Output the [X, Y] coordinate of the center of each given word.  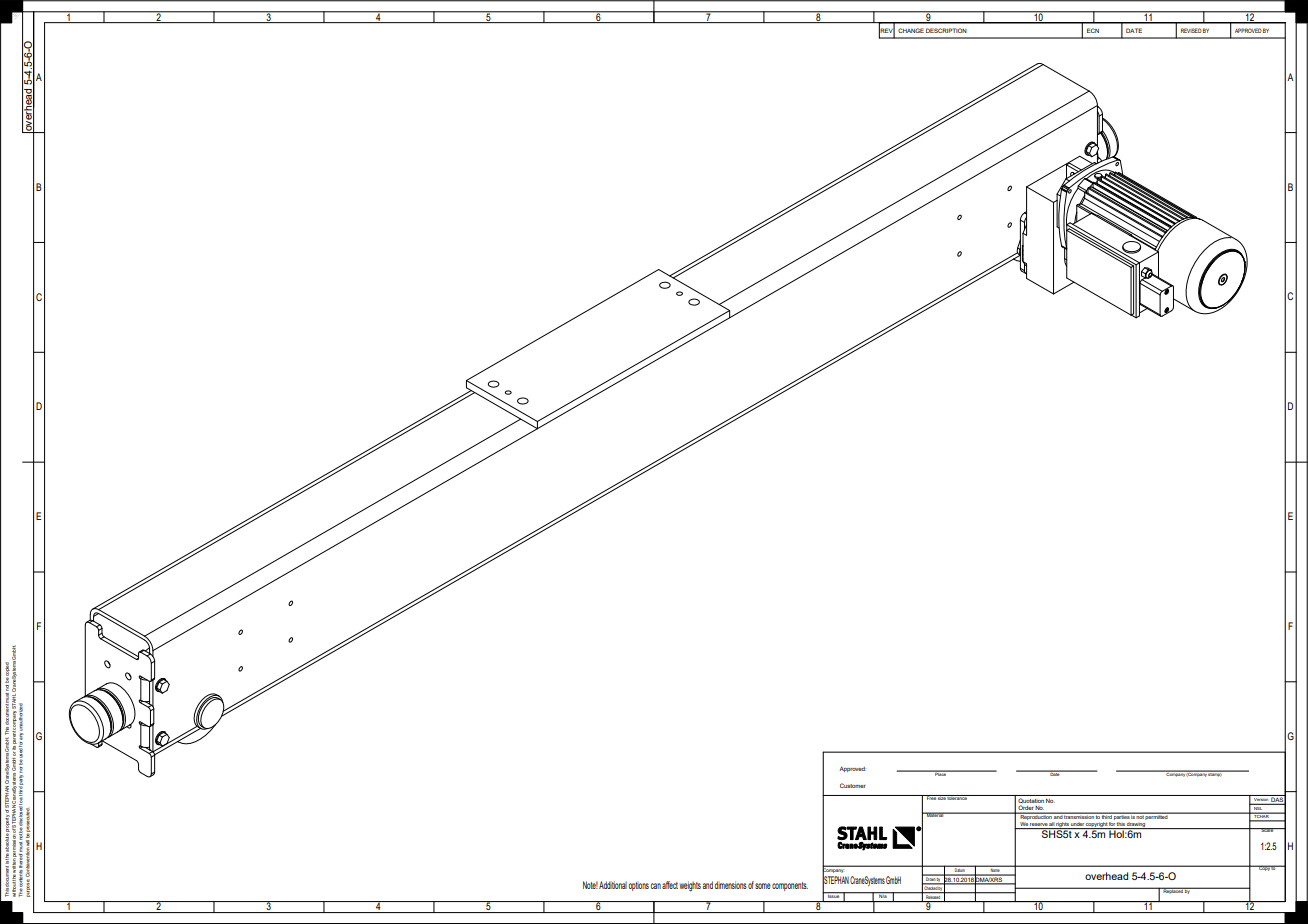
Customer [853, 785]
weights [690, 886]
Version [1261, 798]
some [763, 886]
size [942, 797]
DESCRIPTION [946, 30]
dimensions [730, 885]
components [790, 886]
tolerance [957, 797]
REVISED [1191, 30]
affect [670, 885]
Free [931, 797]
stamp [1215, 774]
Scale [1267, 830]
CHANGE [911, 30]
